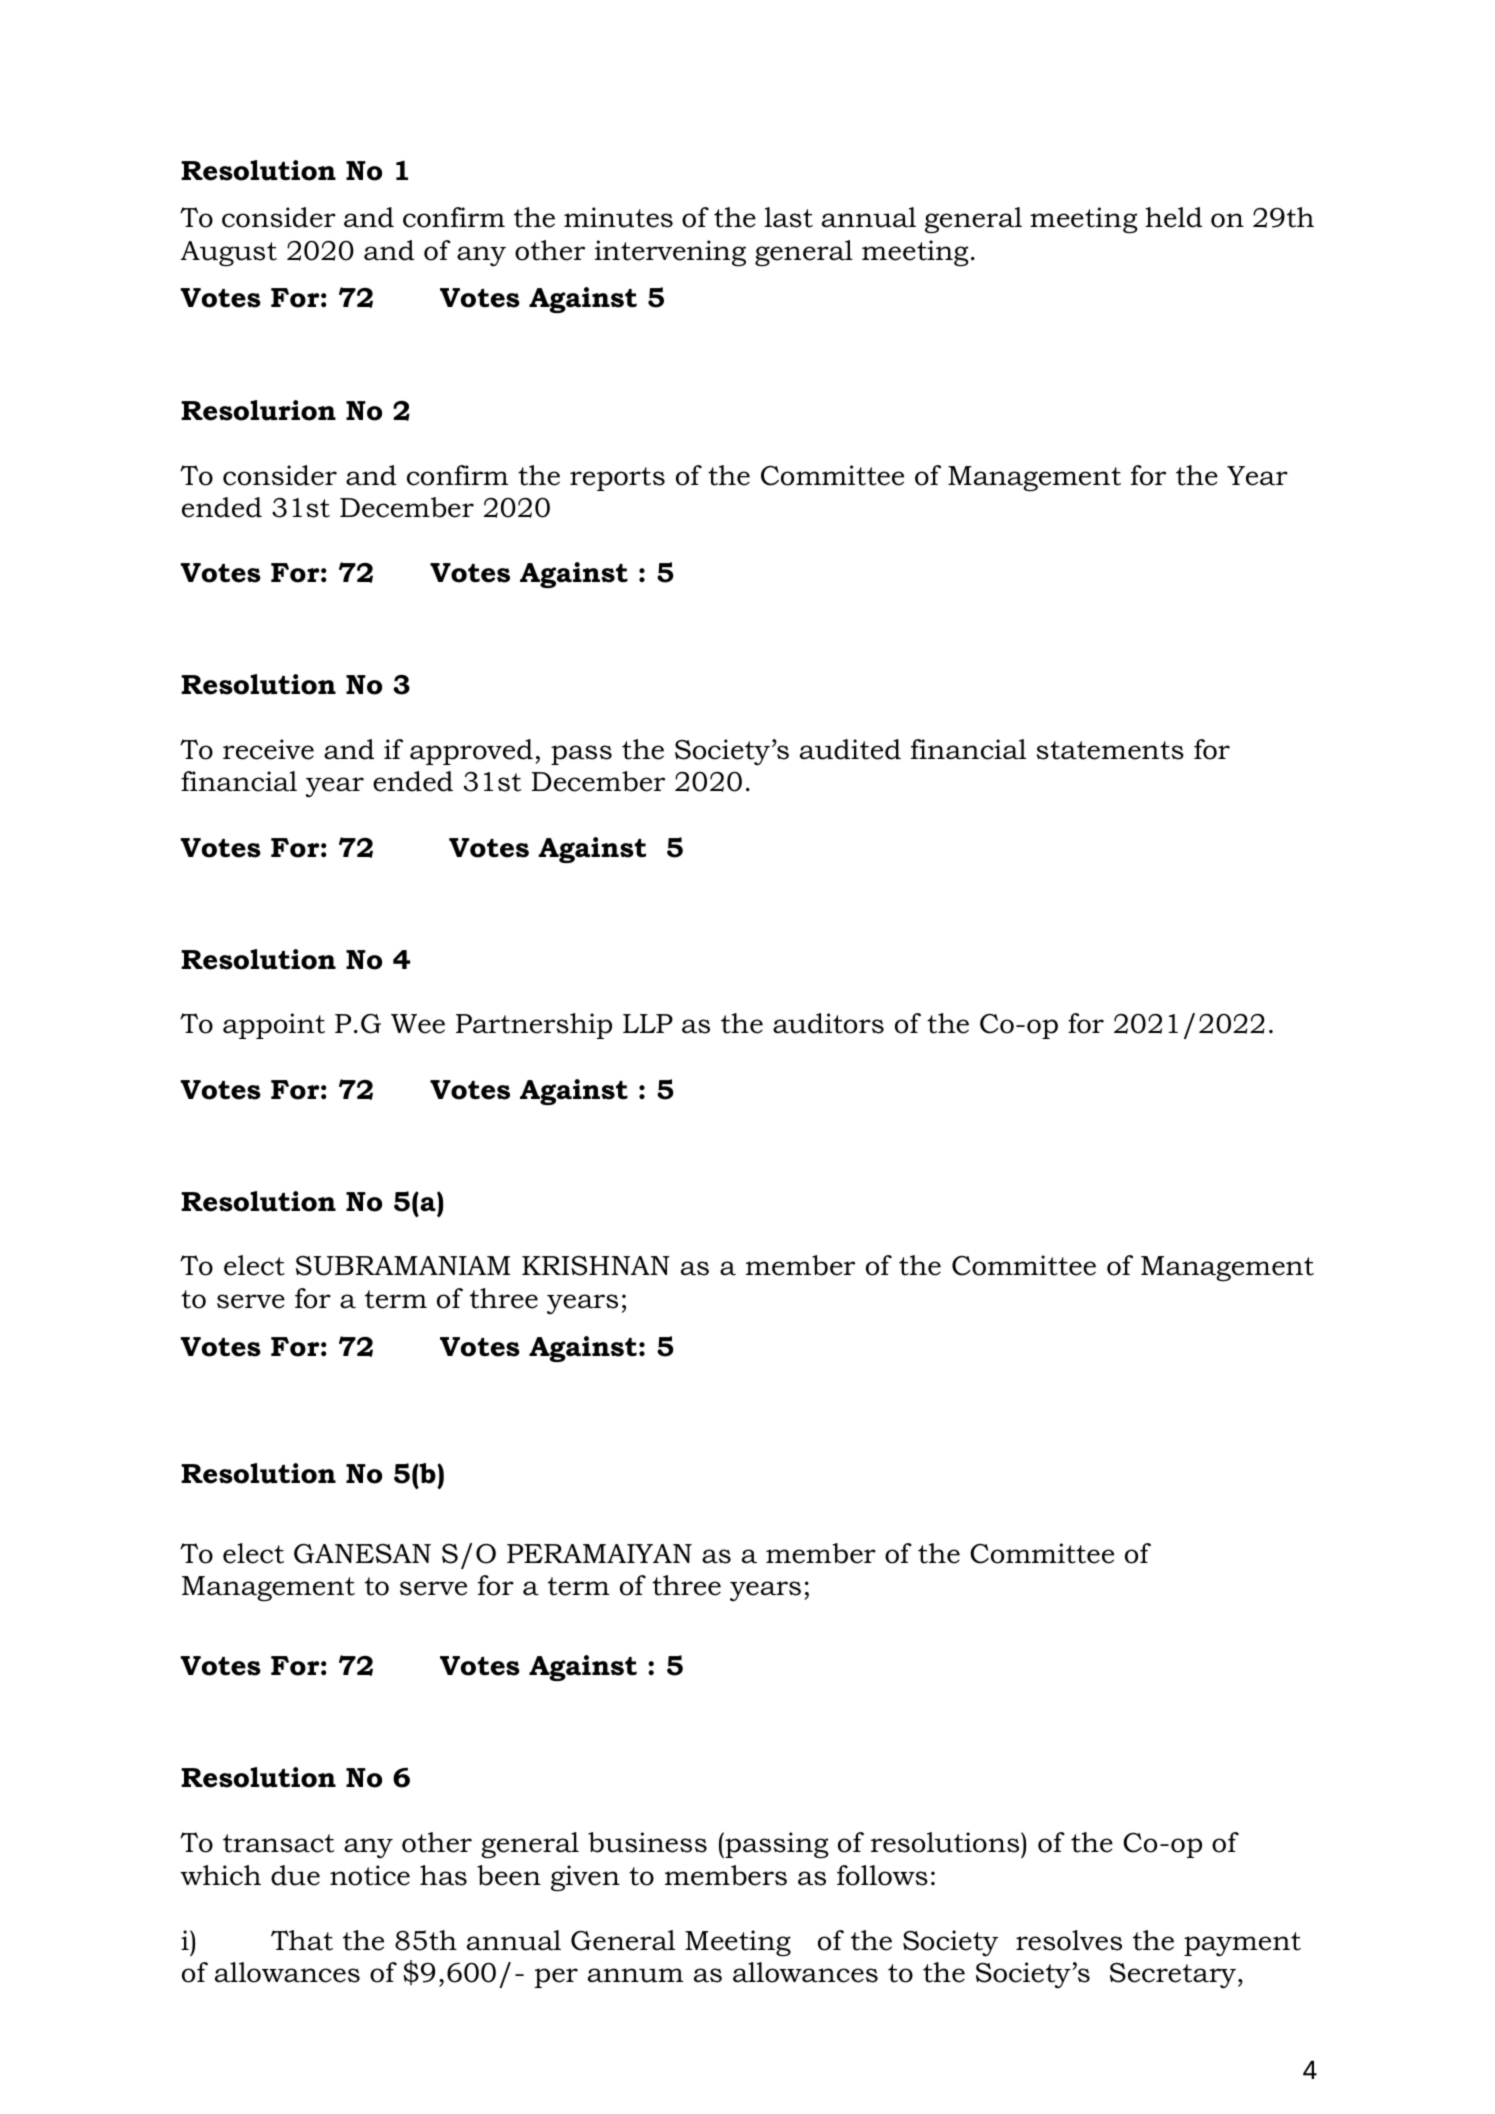  I want to click on August, so click(228, 254).
